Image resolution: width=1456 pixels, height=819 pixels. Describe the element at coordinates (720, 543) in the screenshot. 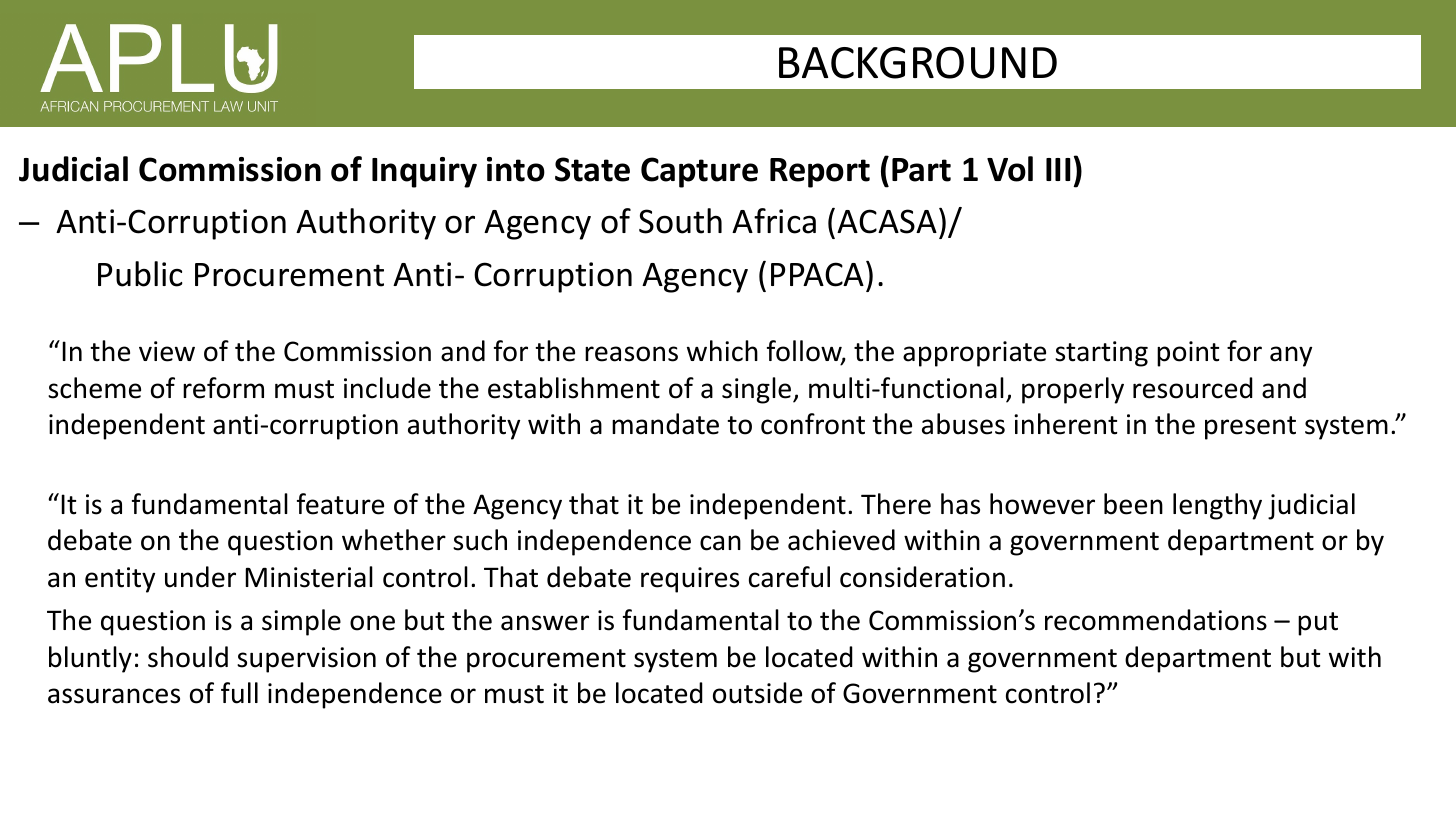

I see `can` at that location.
